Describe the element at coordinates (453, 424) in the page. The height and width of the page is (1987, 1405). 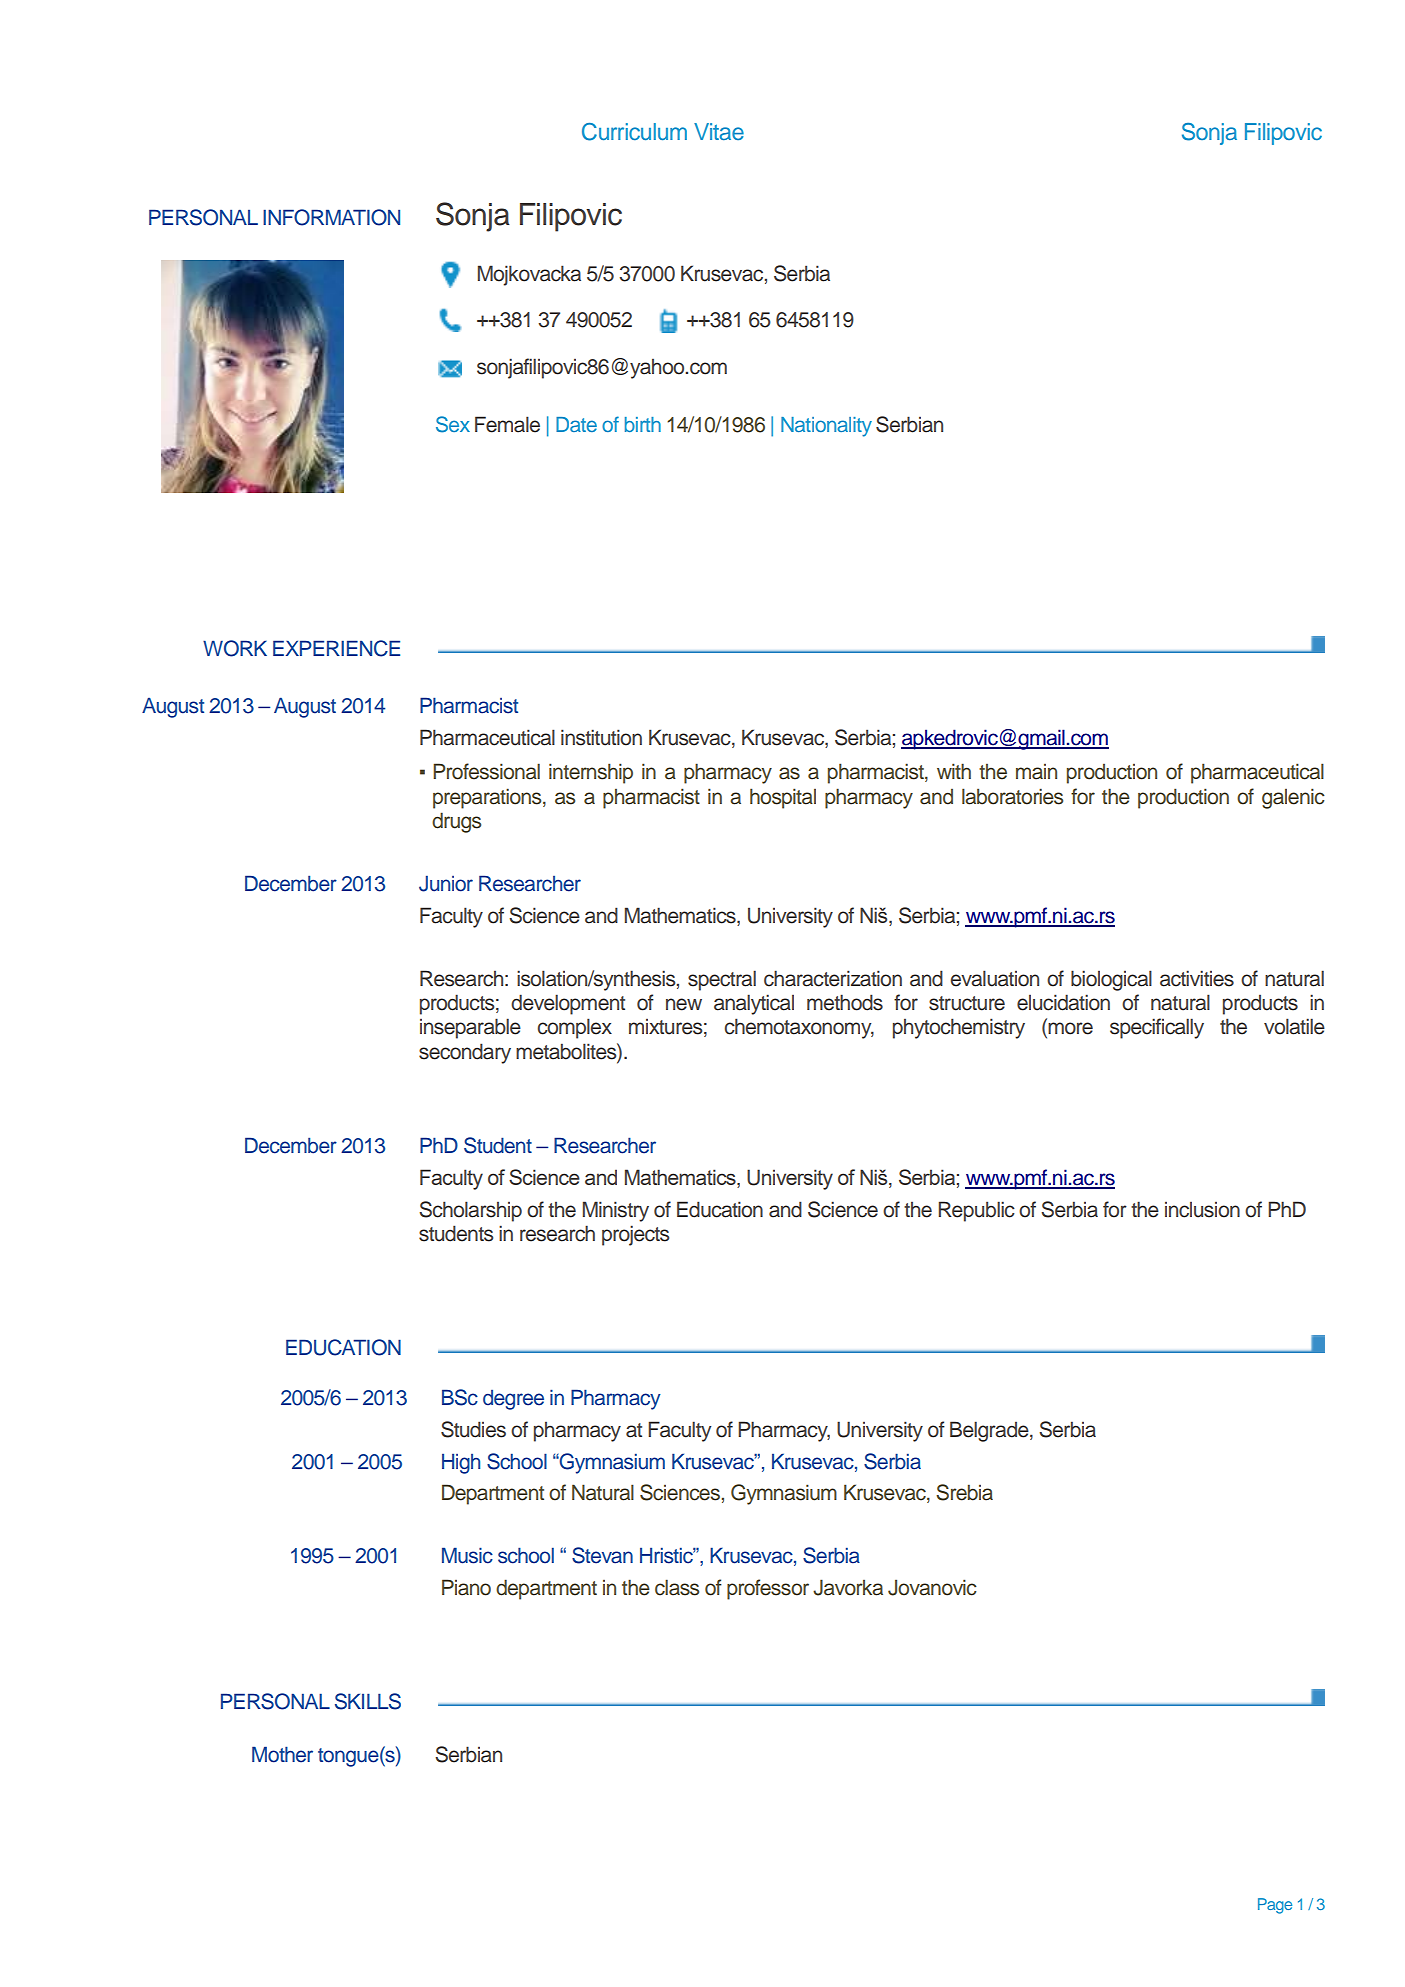
I see `Sex` at that location.
